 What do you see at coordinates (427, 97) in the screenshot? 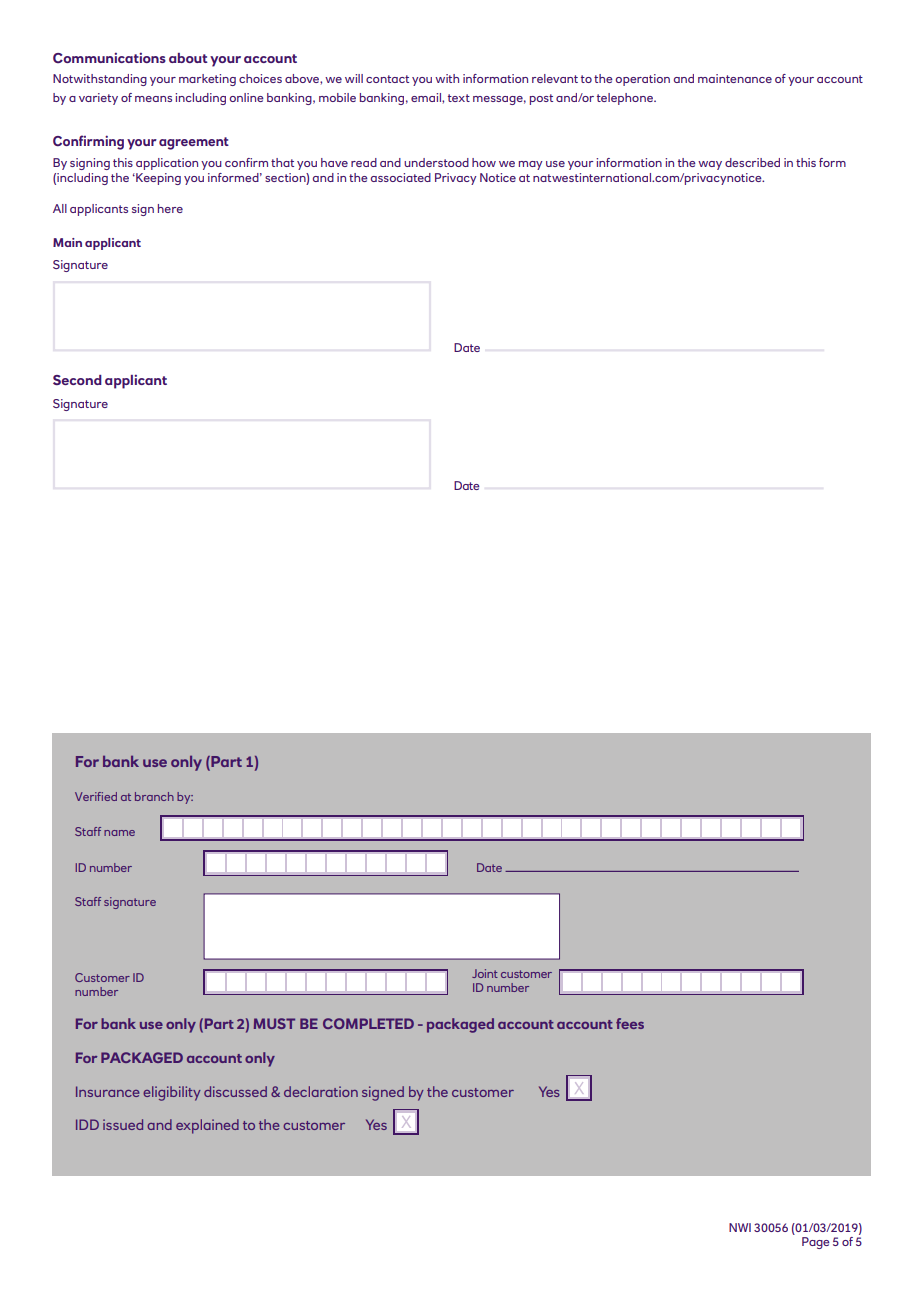
I see `email` at bounding box center [427, 97].
